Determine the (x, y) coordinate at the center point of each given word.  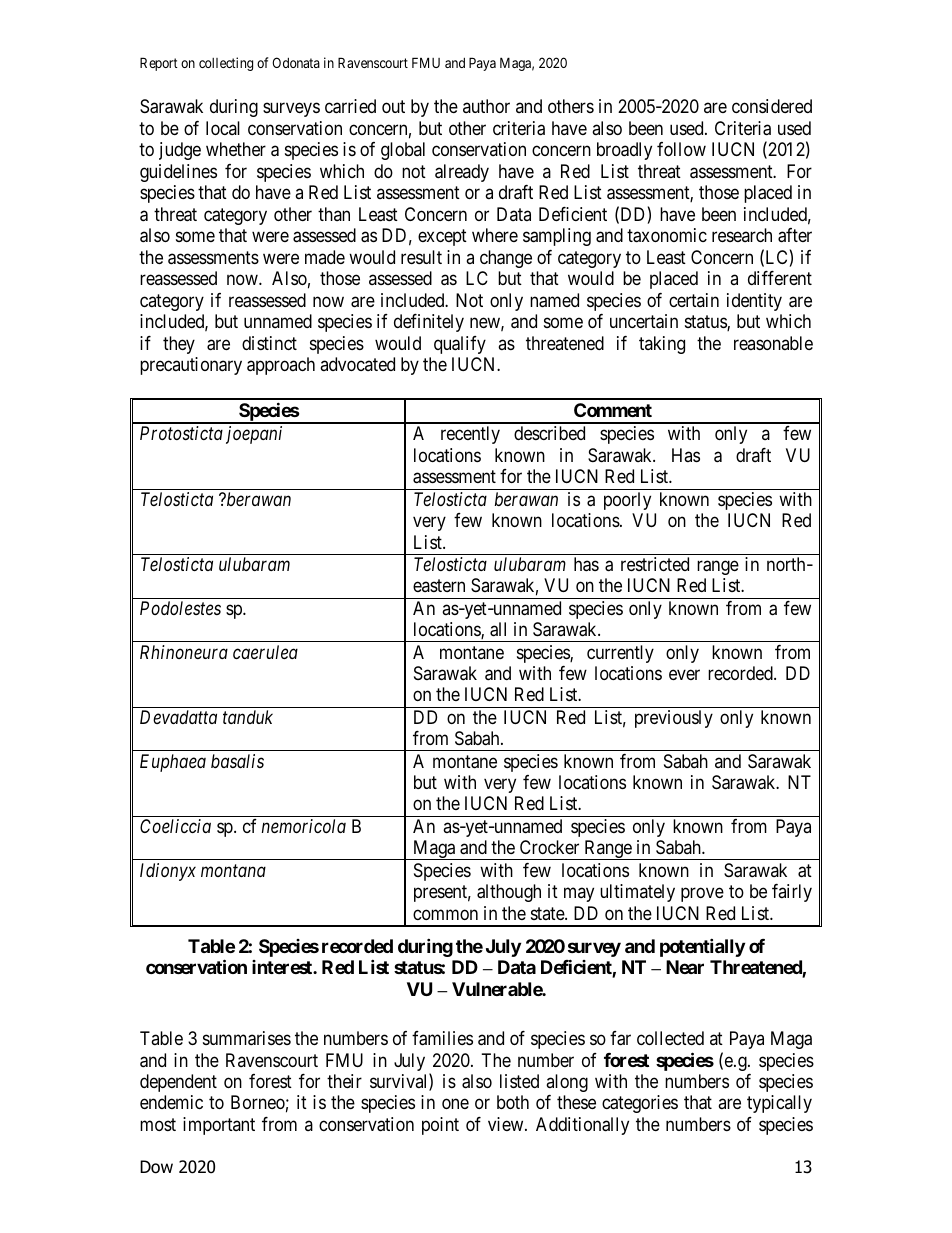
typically (779, 1104)
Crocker (549, 847)
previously (674, 719)
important (219, 1126)
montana (233, 870)
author (486, 106)
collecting (226, 64)
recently (470, 435)
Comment (613, 410)
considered (772, 106)
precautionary (191, 366)
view (507, 1124)
